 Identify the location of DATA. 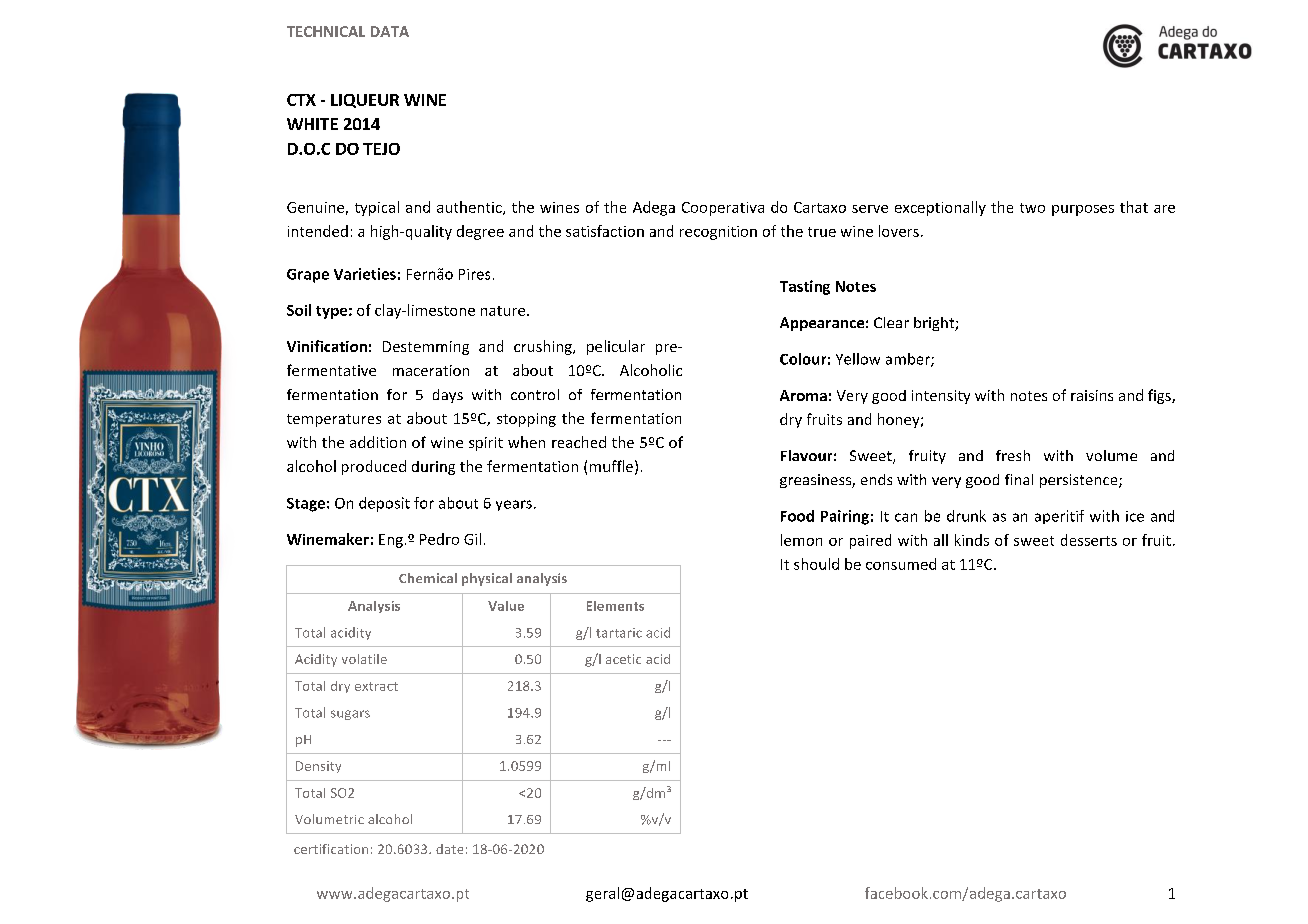
(390, 31).
